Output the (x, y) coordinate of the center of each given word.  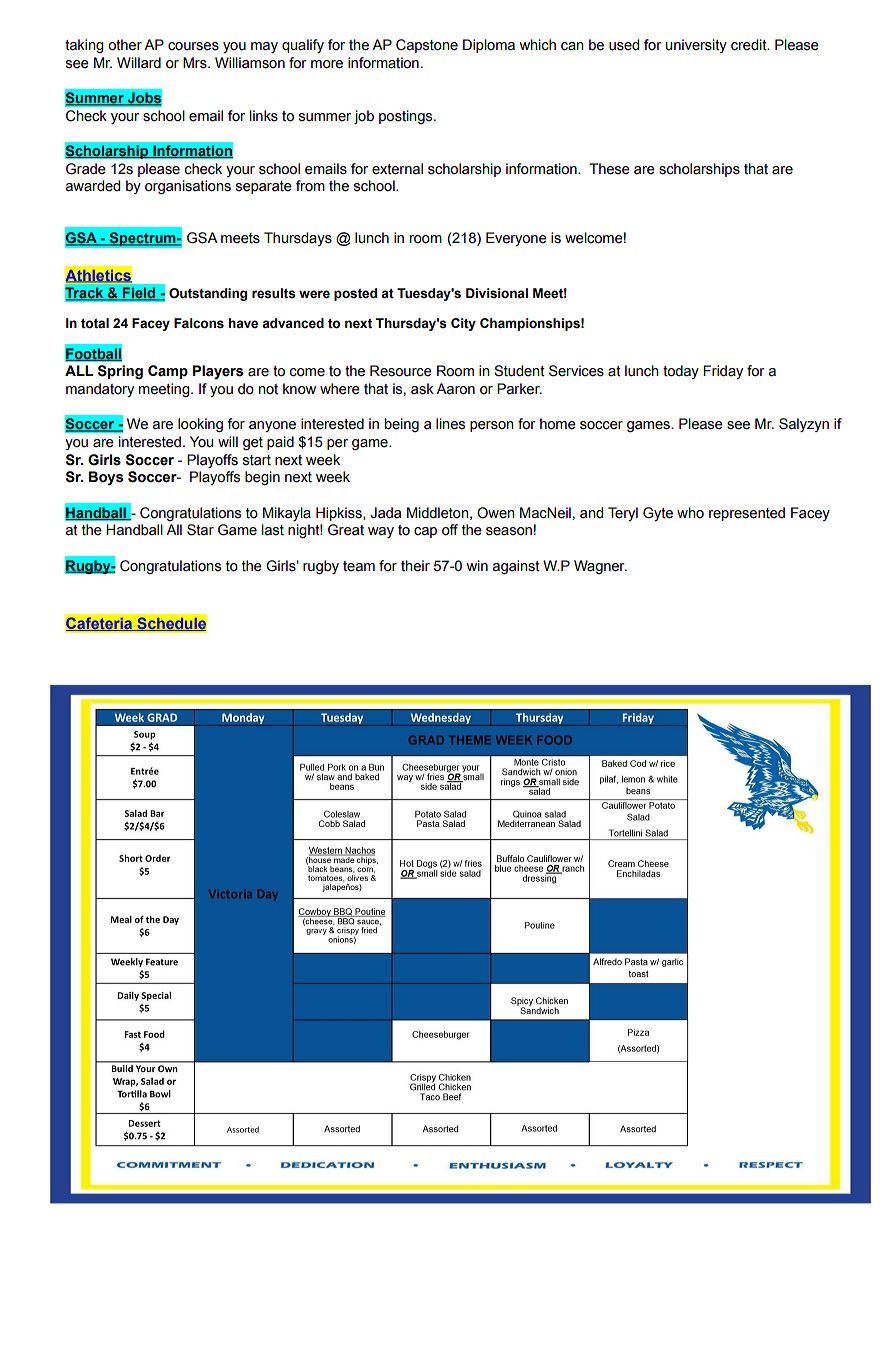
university (696, 46)
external (397, 169)
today (681, 372)
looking (200, 425)
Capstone (427, 46)
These (609, 169)
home (558, 424)
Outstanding (208, 294)
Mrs (196, 63)
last (273, 530)
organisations (188, 187)
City (463, 324)
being (402, 425)
